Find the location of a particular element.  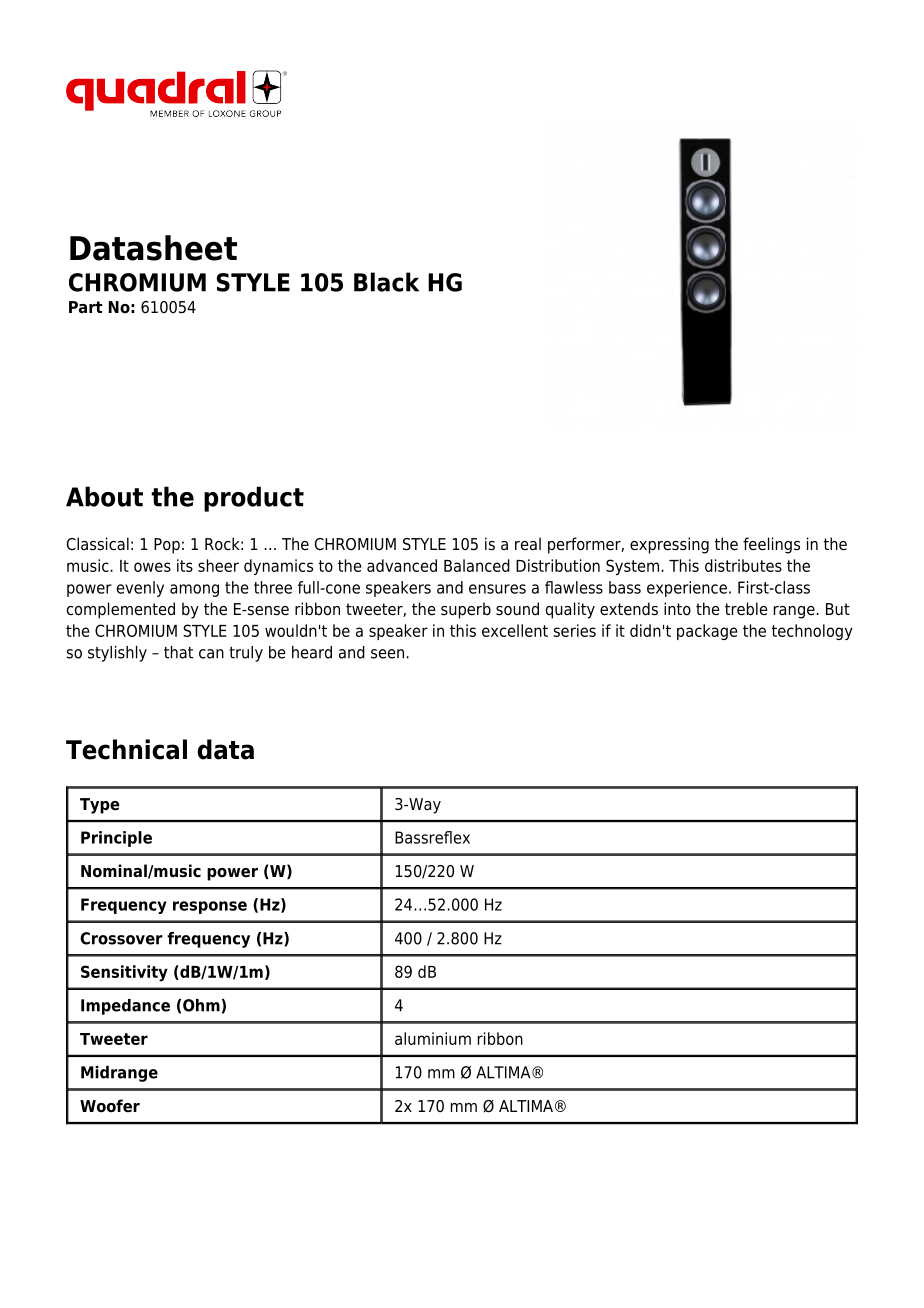

Woofer is located at coordinates (110, 1106).
